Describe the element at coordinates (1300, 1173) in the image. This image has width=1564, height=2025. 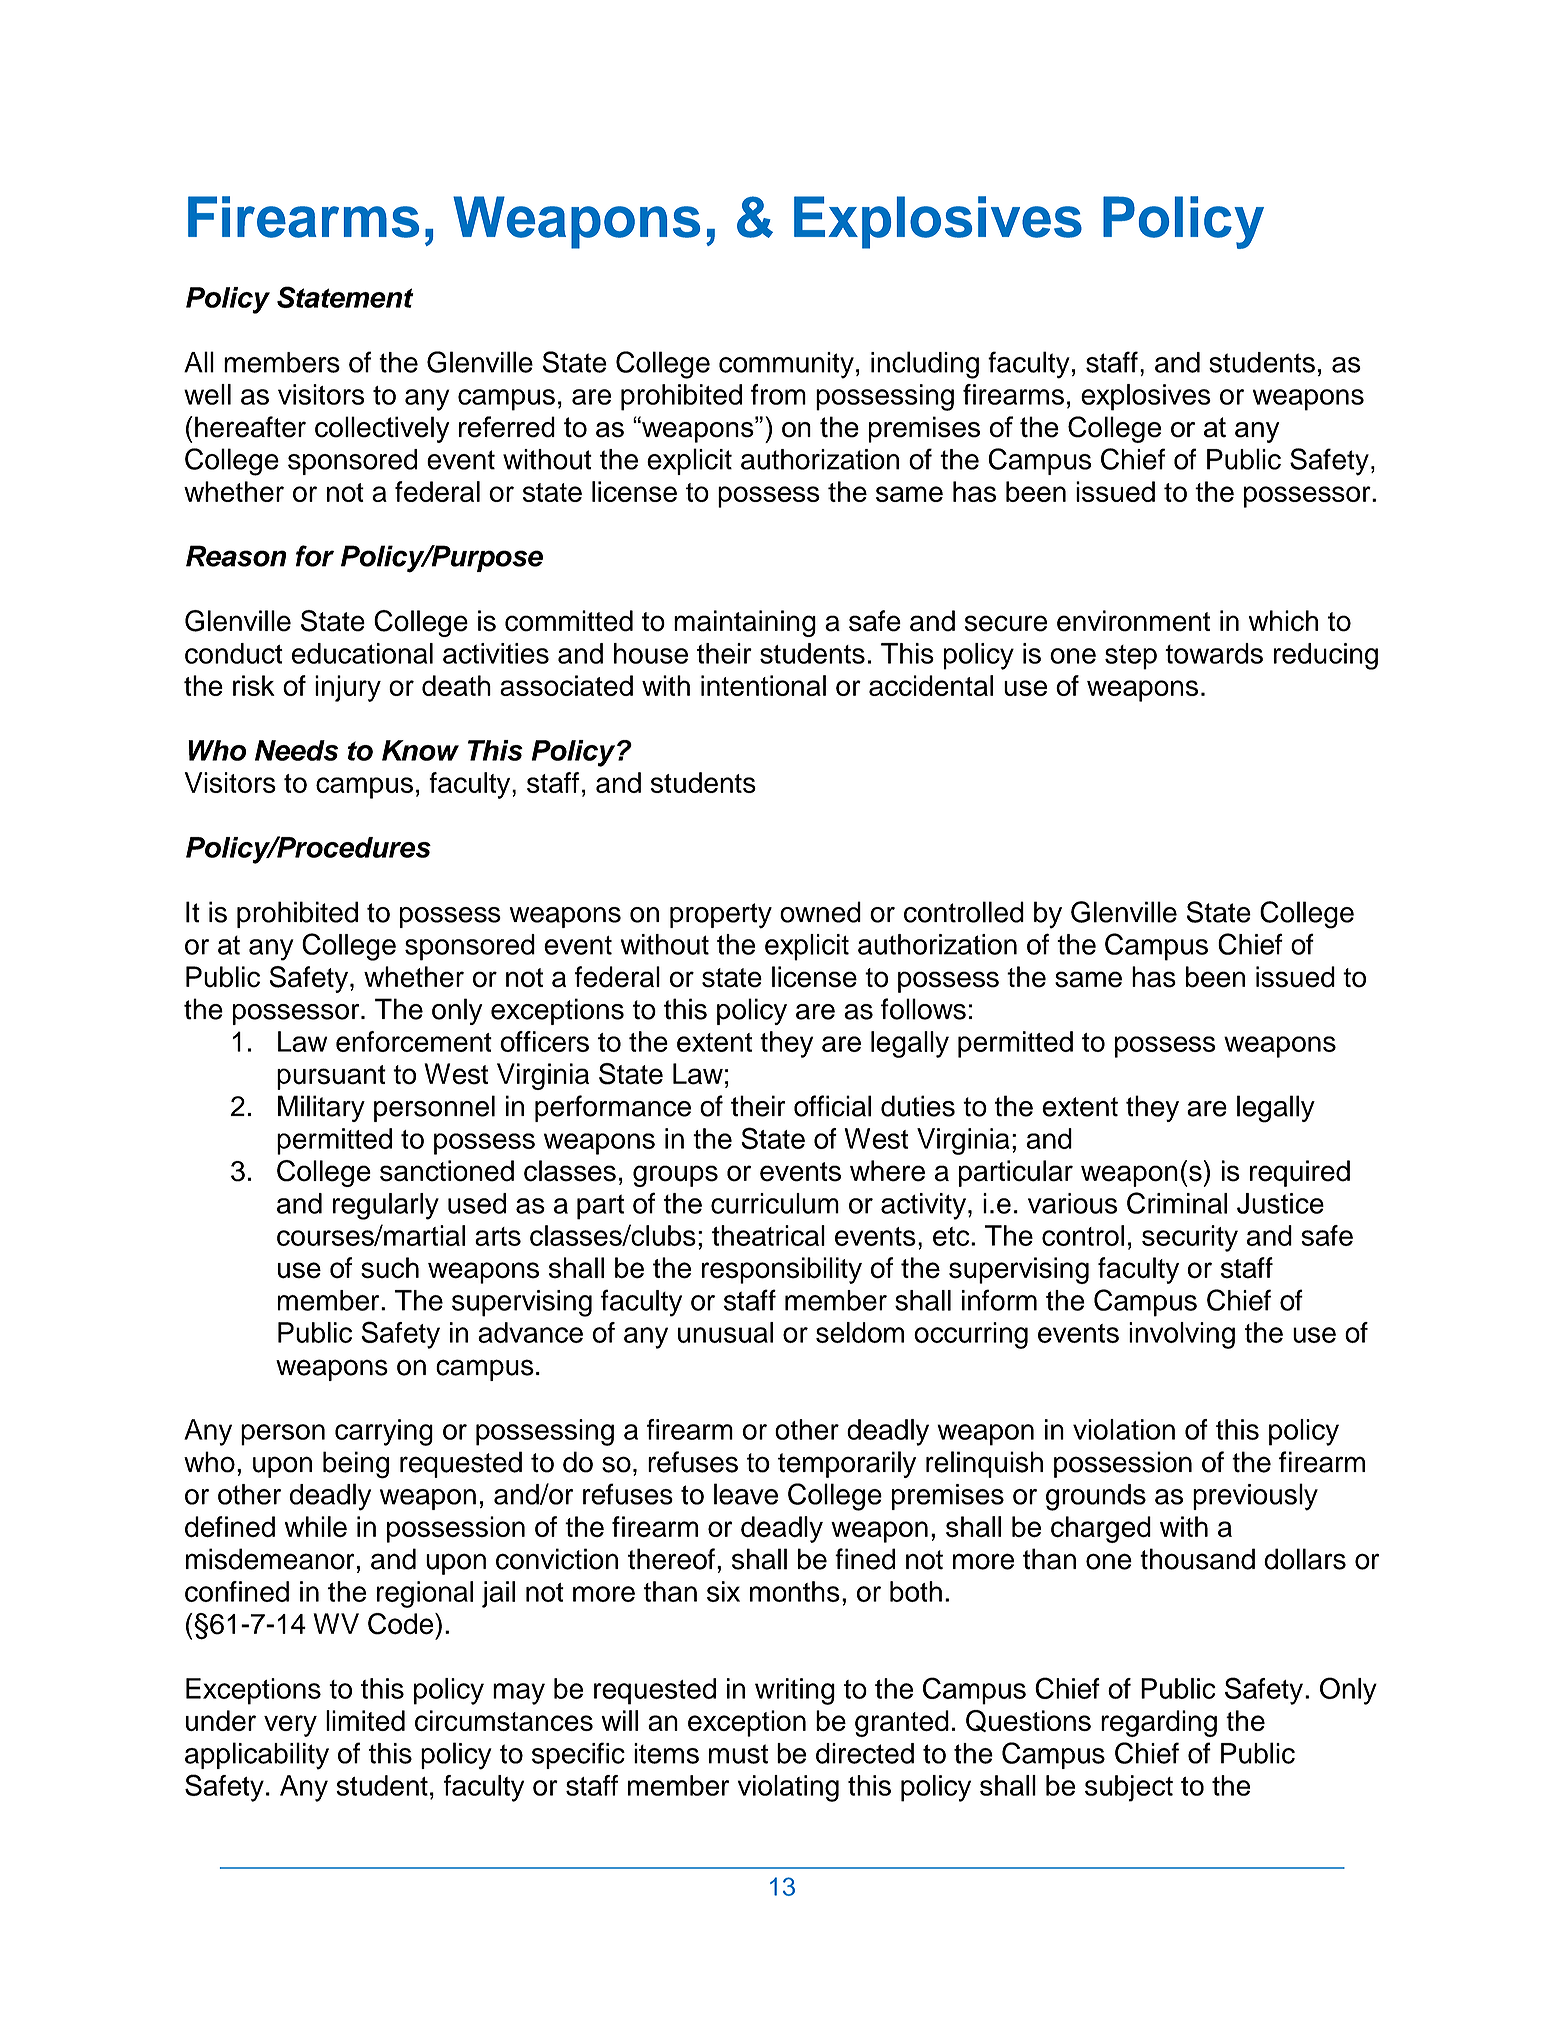
I see `required` at that location.
